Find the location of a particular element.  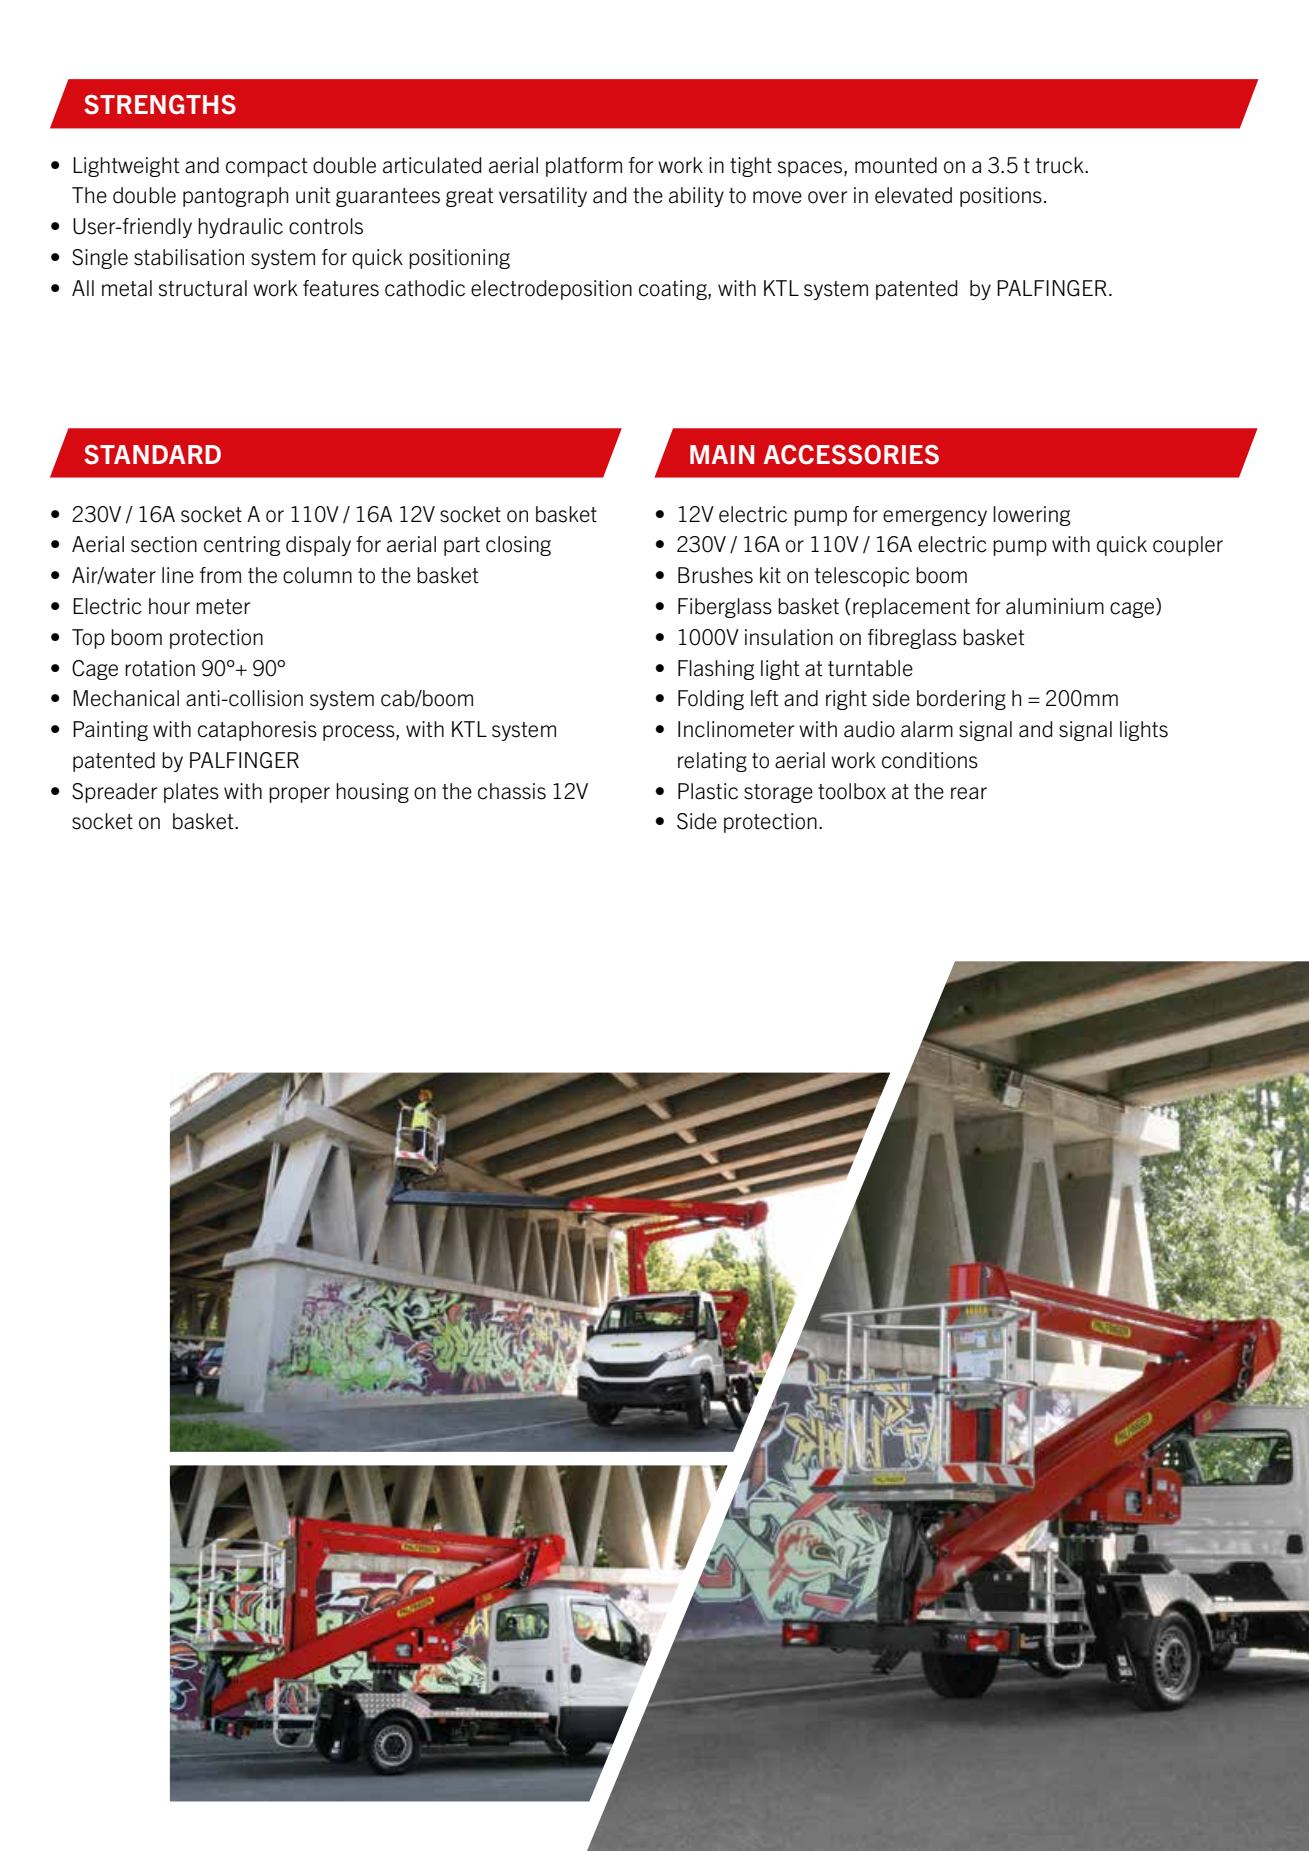

hour is located at coordinates (169, 606).
